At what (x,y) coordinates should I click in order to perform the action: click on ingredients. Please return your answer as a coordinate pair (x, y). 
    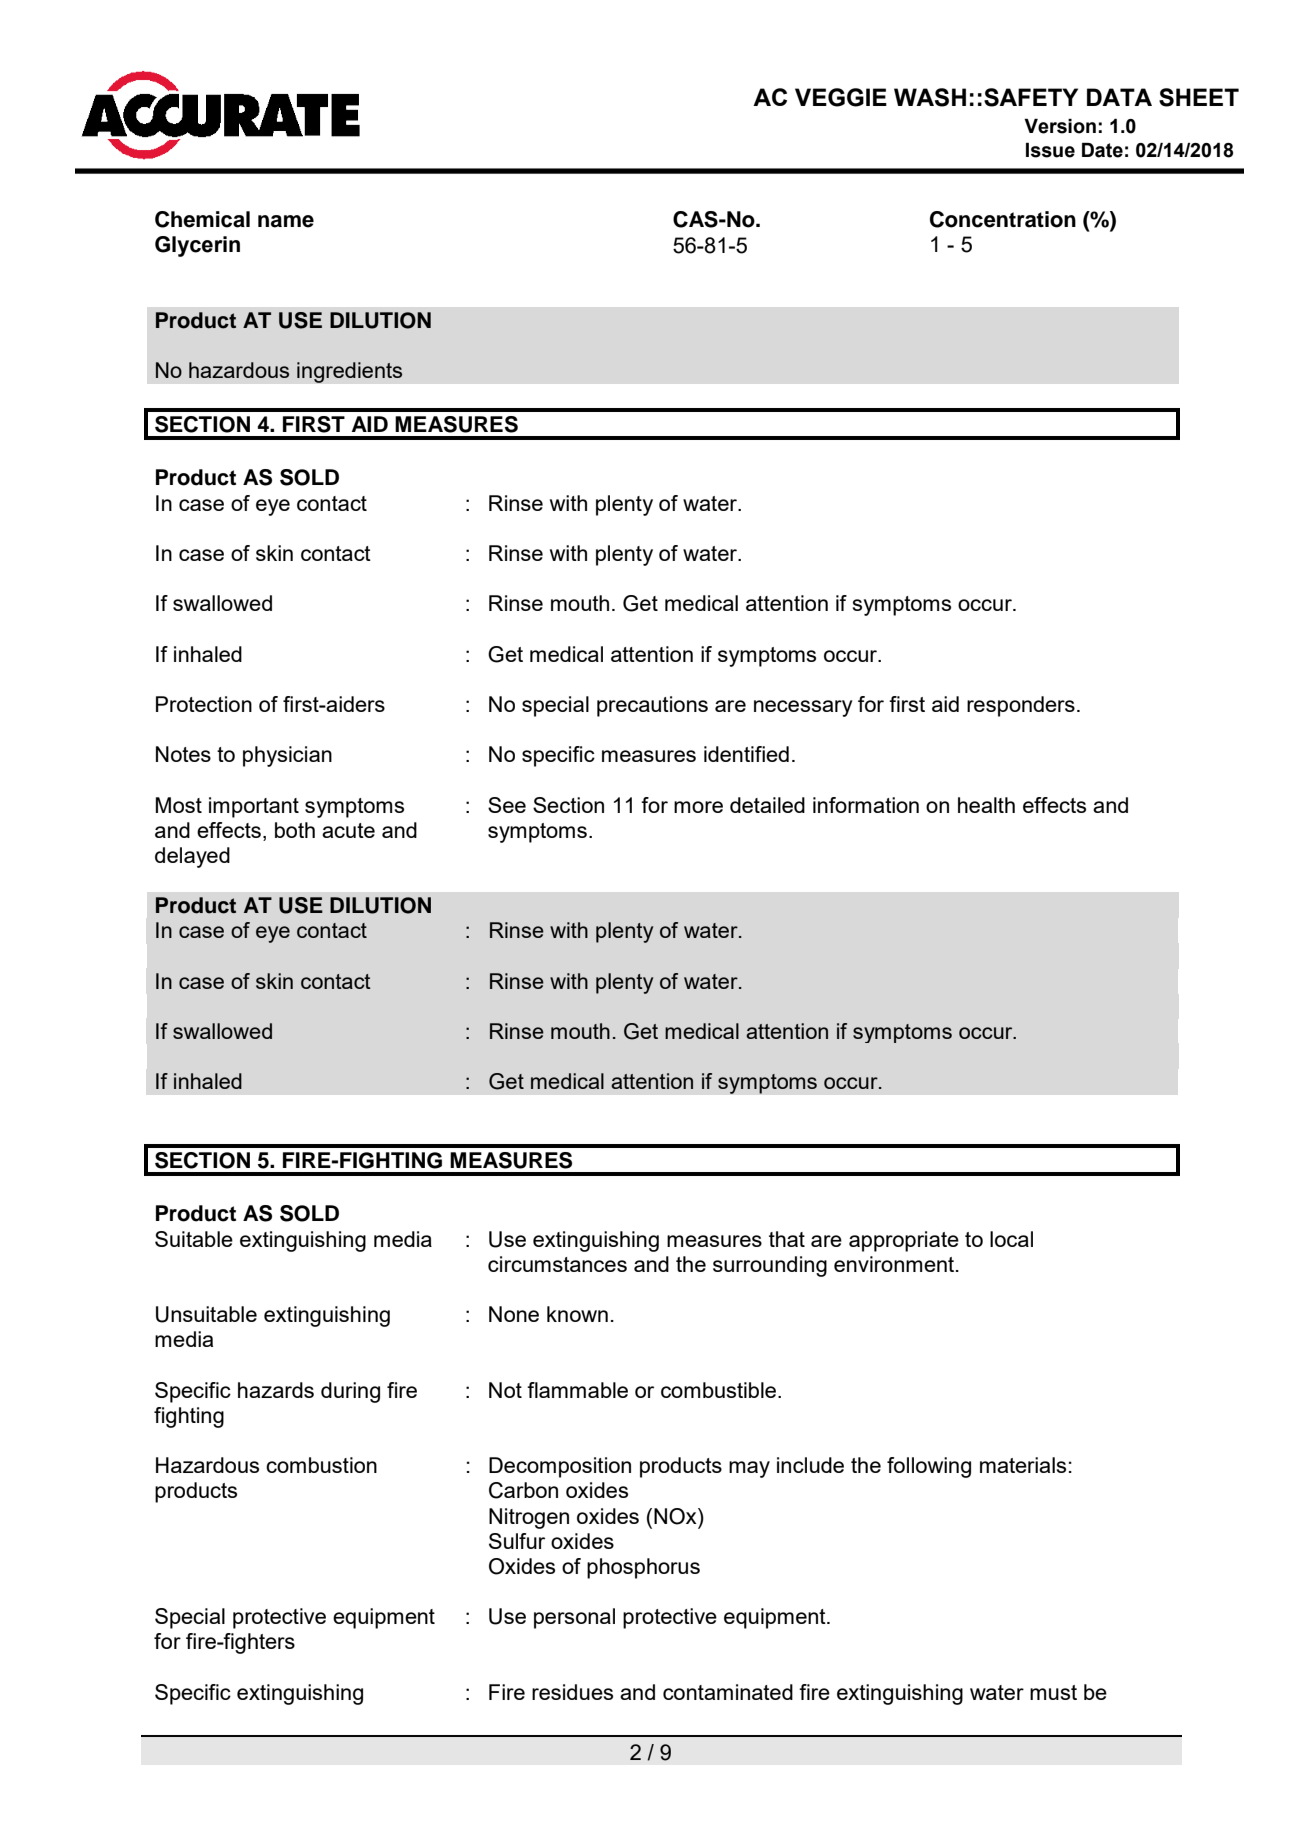
    Looking at the image, I should click on (350, 372).
